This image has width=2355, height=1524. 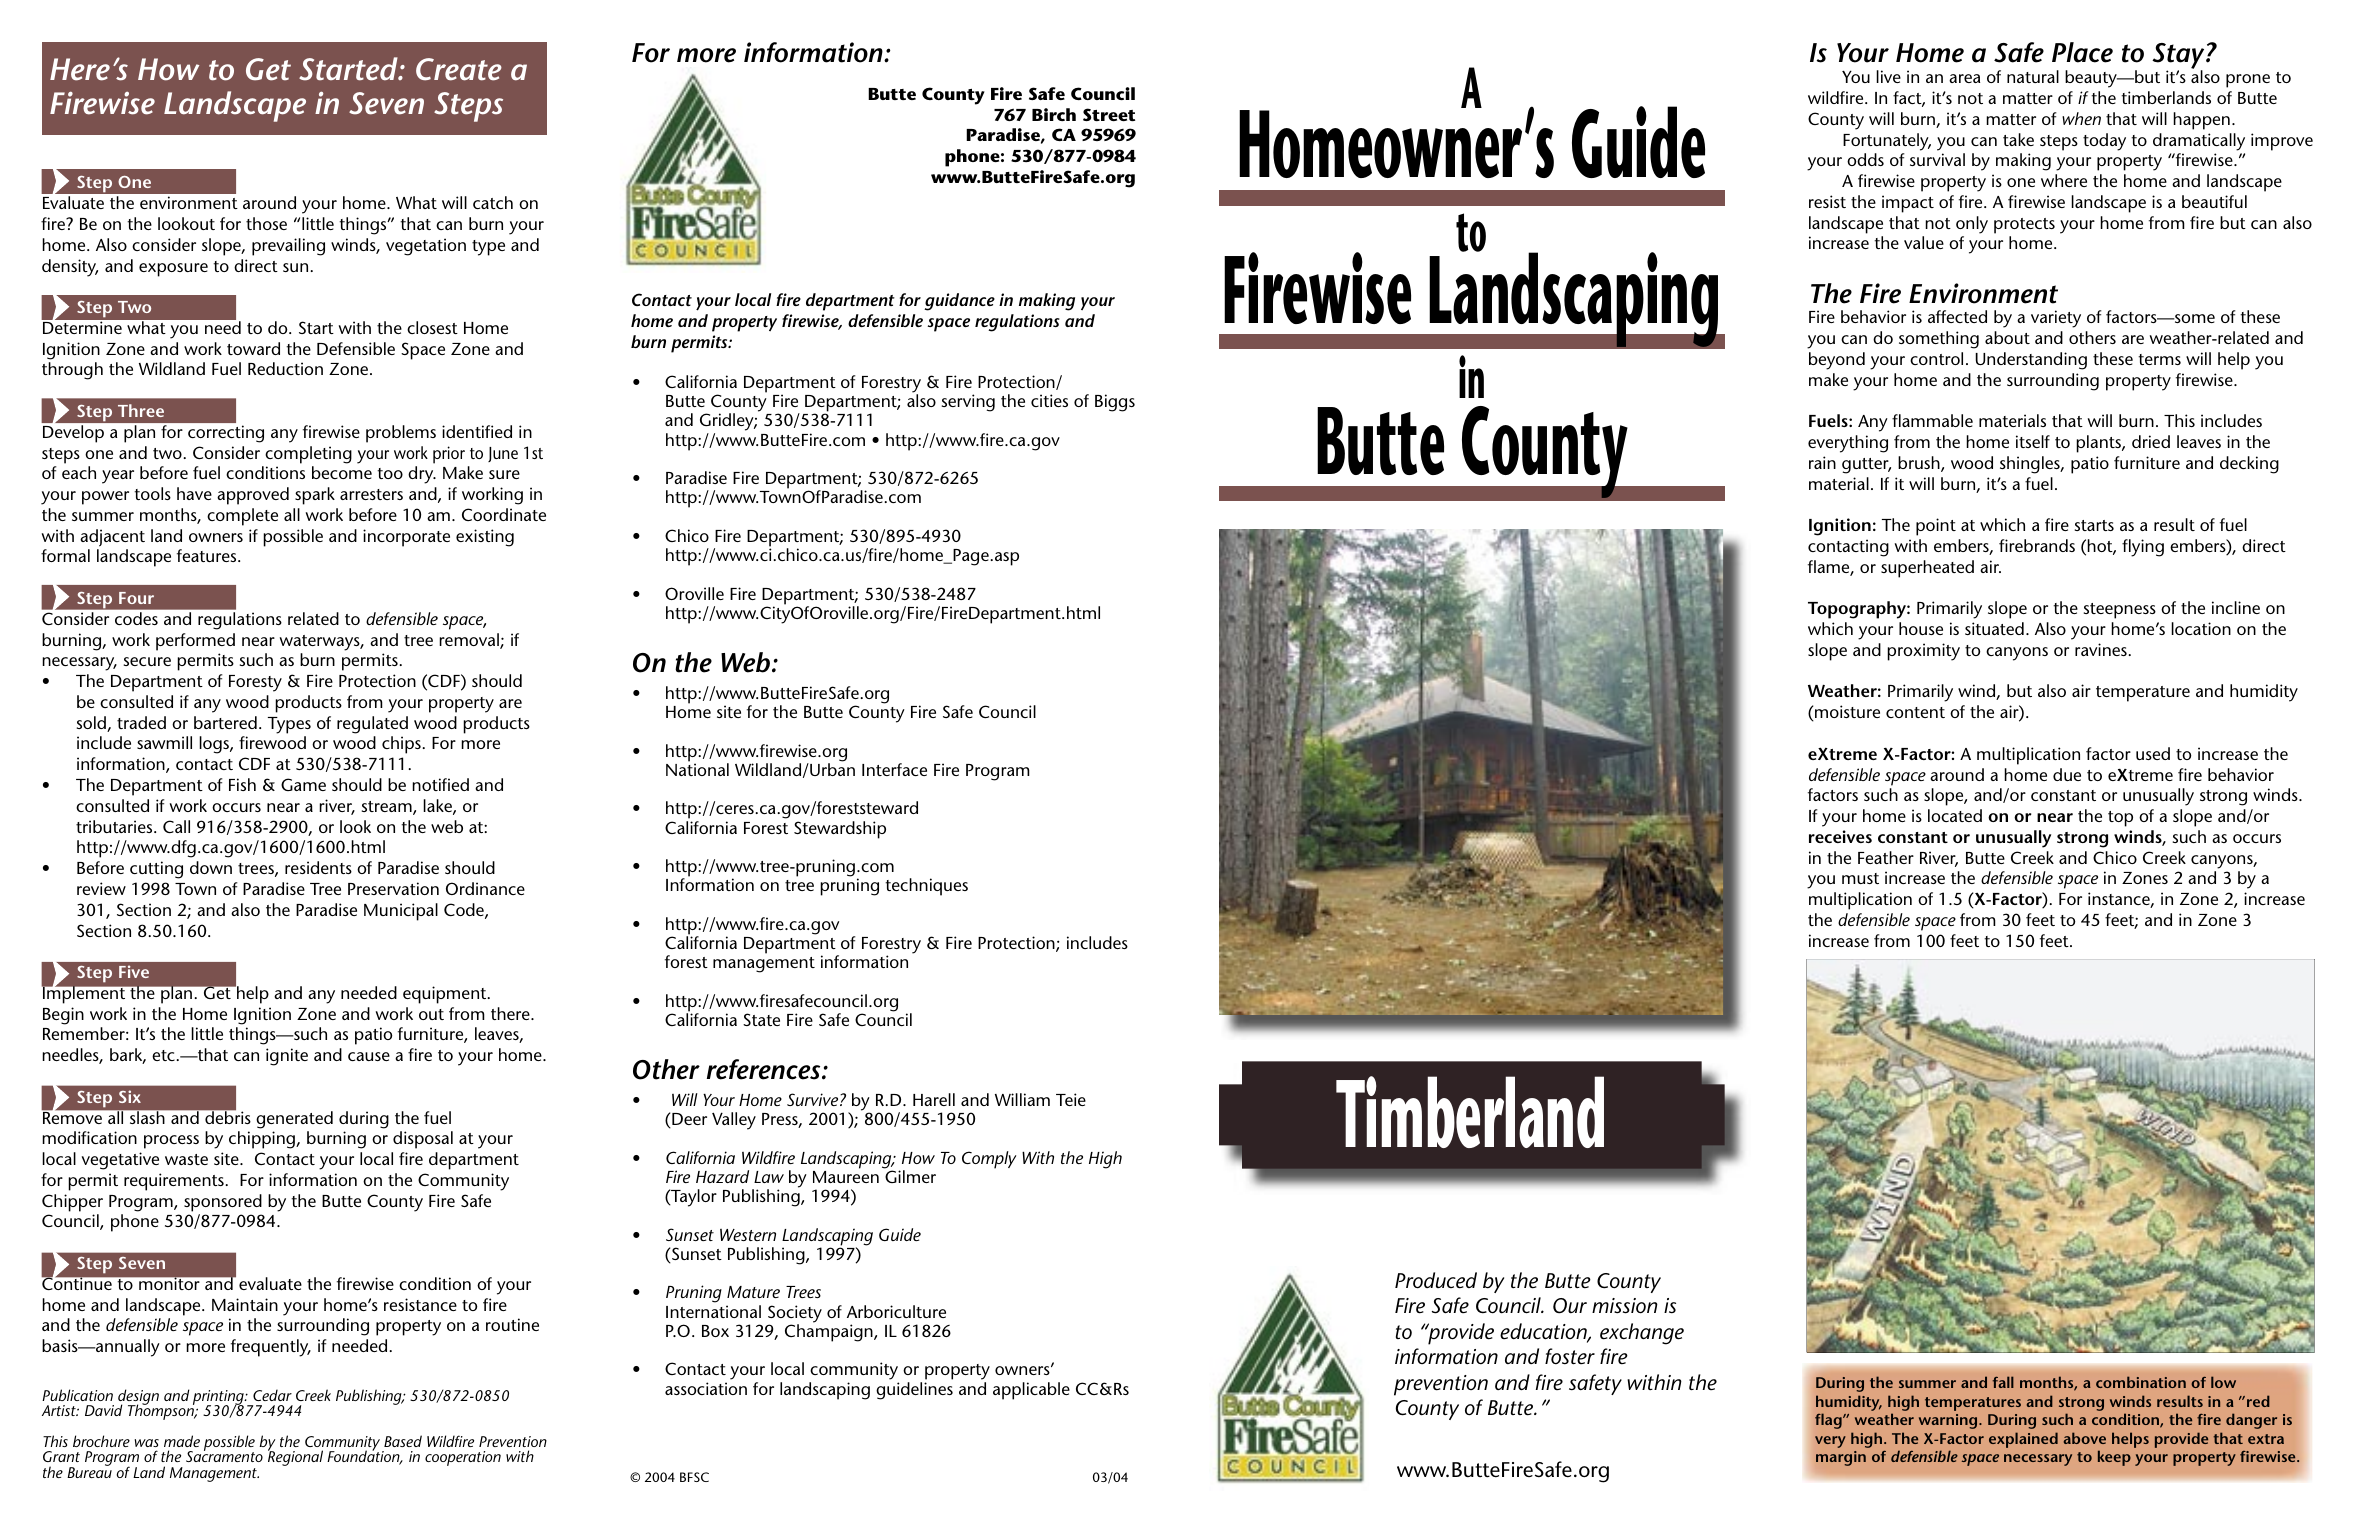 I want to click on Based, so click(x=403, y=1441).
